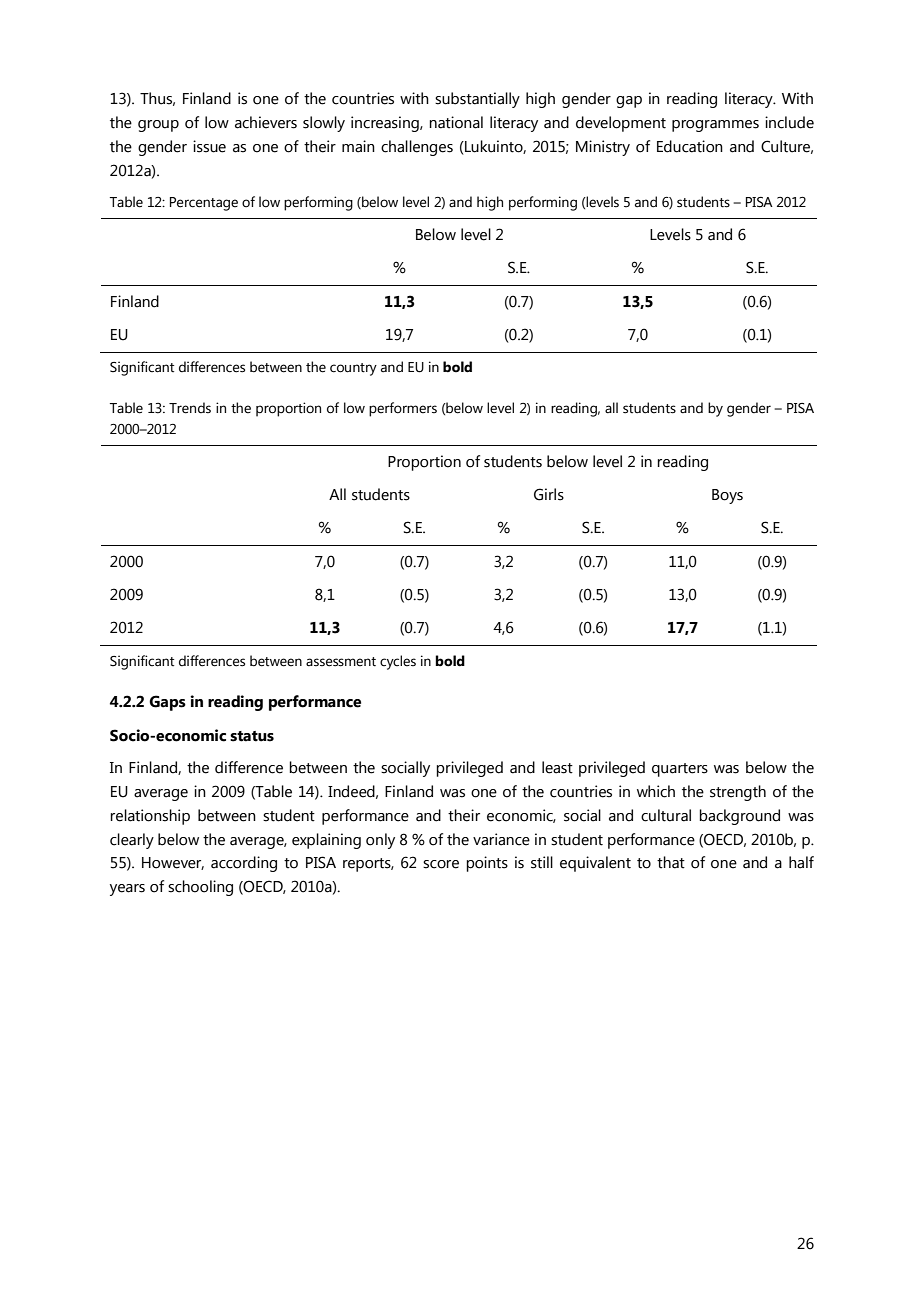 This page has width=924, height=1308. Describe the element at coordinates (167, 703) in the page. I see `Gaps` at that location.
